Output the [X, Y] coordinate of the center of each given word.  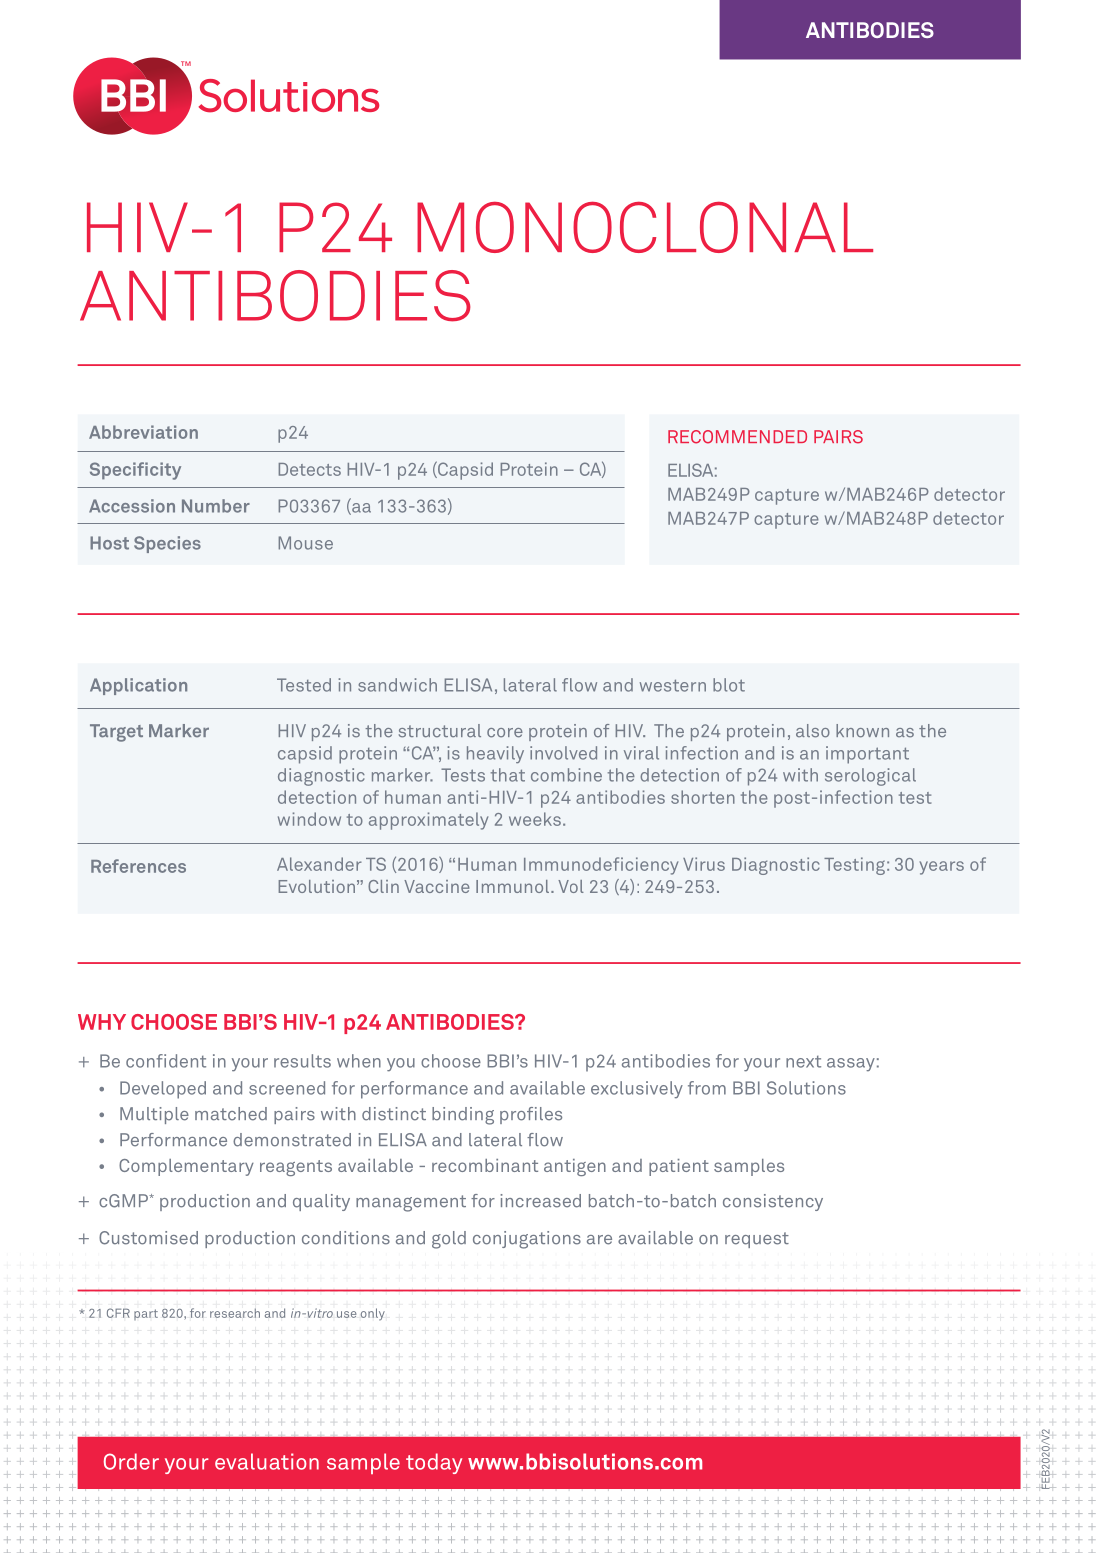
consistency [773, 1202]
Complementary [186, 1167]
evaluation [267, 1461]
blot [729, 685]
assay [851, 1064]
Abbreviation [143, 432]
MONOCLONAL [645, 227]
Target [116, 733]
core [505, 733]
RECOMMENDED [737, 437]
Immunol [512, 886]
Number [216, 506]
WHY [102, 1022]
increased [540, 1201]
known [862, 731]
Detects [310, 469]
